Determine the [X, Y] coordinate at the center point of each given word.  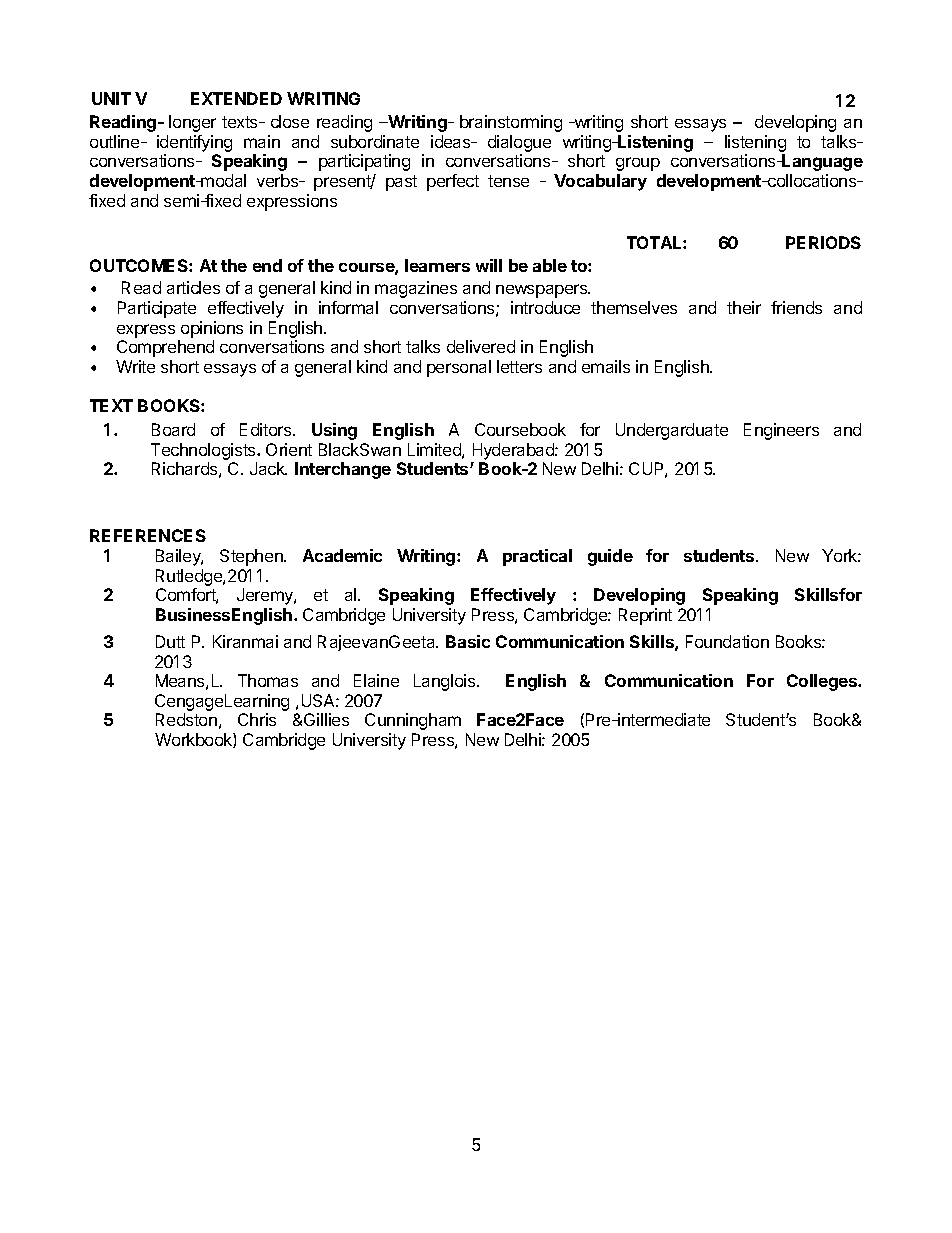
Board [173, 429]
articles [193, 287]
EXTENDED [236, 98]
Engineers [781, 431]
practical [537, 557]
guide [610, 557]
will [489, 265]
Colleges [823, 682]
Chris [257, 719]
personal [459, 368]
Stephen [252, 557]
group [638, 164]
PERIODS [823, 242]
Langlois [446, 682]
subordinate [375, 141]
